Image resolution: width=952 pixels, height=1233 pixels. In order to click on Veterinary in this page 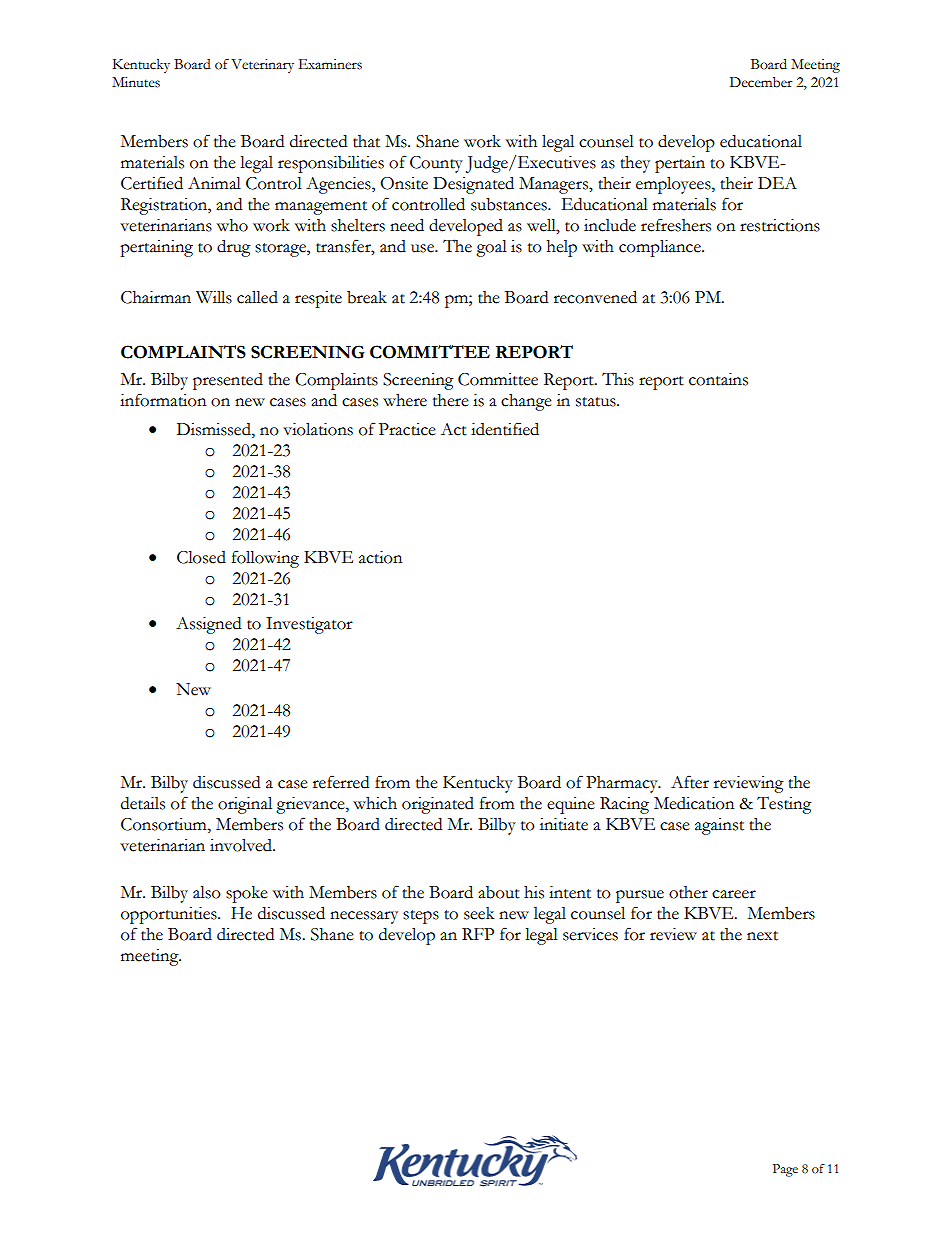, I will do `click(262, 66)`.
